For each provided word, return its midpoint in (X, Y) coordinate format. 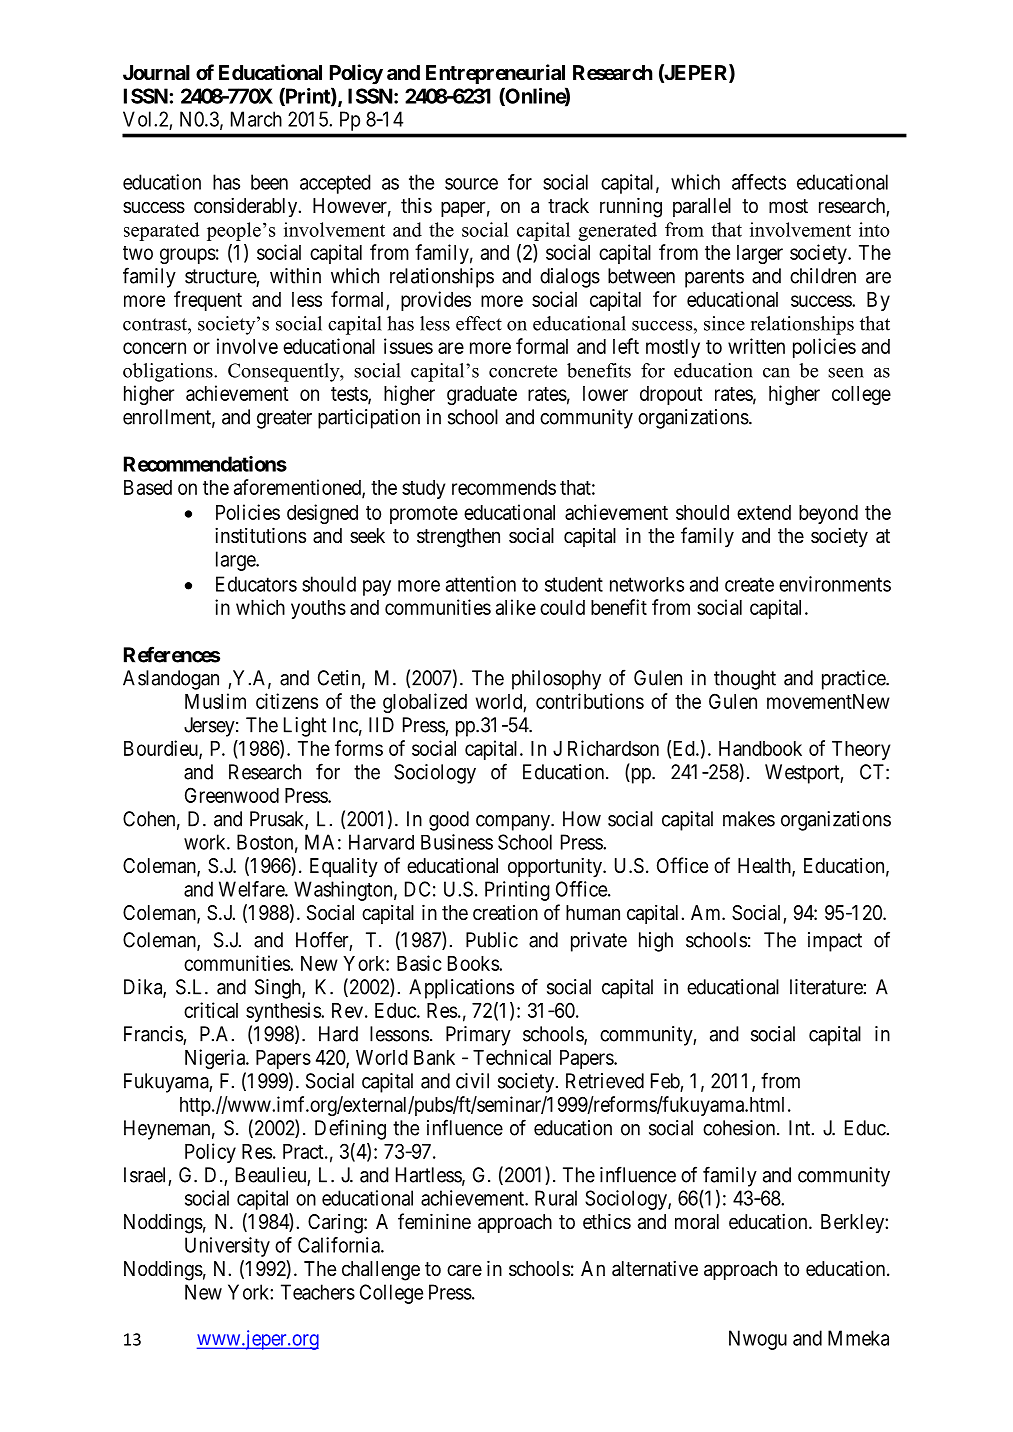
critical (211, 1010)
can (776, 373)
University (227, 1247)
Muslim (215, 701)
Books (474, 963)
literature (826, 987)
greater (284, 419)
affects (759, 182)
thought (745, 680)
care (464, 1270)
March (256, 119)
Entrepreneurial (495, 74)
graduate (482, 395)
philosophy (556, 680)
